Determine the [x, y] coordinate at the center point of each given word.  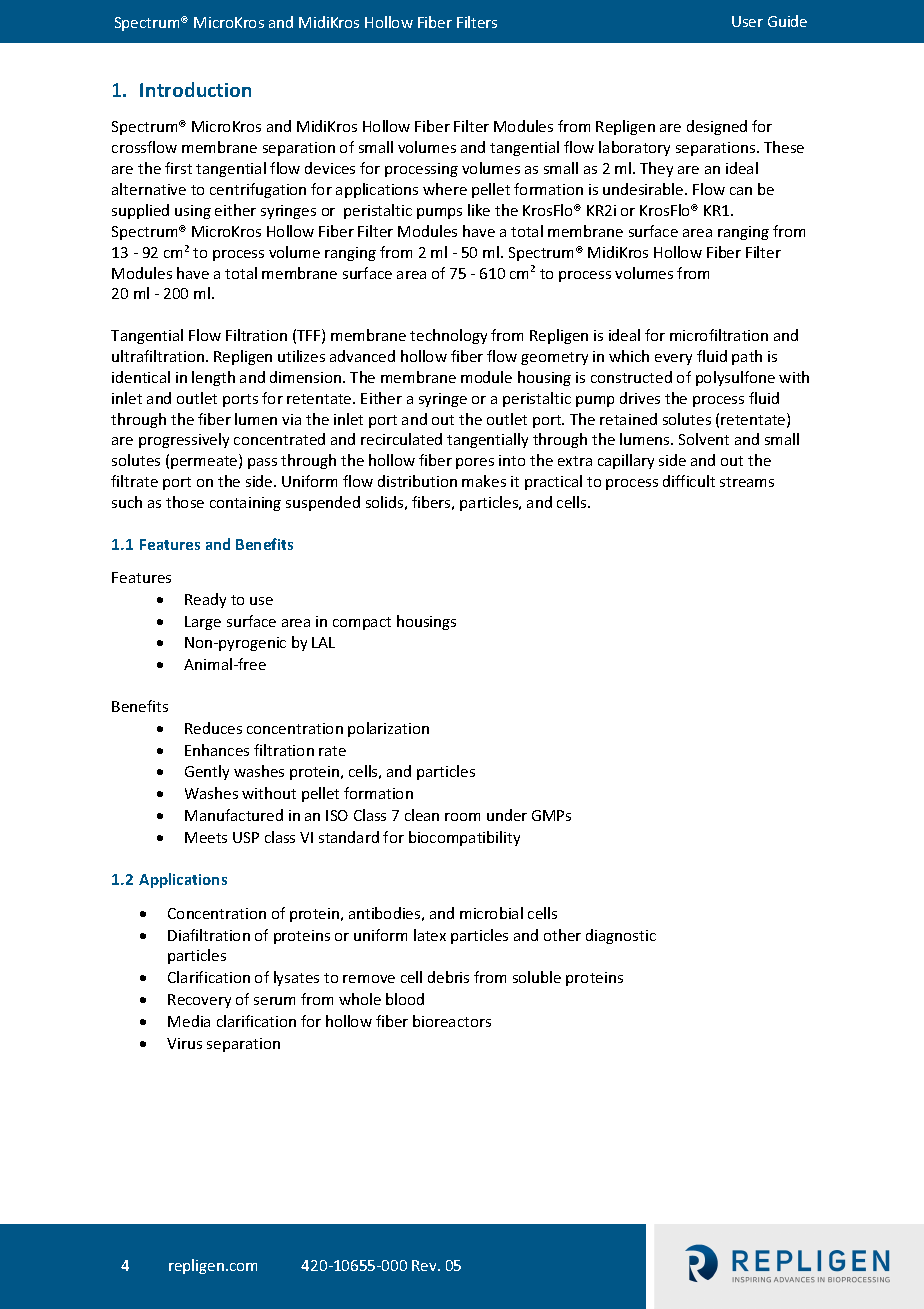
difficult [689, 481]
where [445, 189]
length [213, 378]
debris [448, 977]
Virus [184, 1043]
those [185, 502]
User [747, 21]
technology [448, 336]
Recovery [199, 1001]
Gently [207, 772]
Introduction [195, 89]
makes [484, 481]
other [562, 935]
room [462, 817]
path [747, 357]
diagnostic [621, 936]
